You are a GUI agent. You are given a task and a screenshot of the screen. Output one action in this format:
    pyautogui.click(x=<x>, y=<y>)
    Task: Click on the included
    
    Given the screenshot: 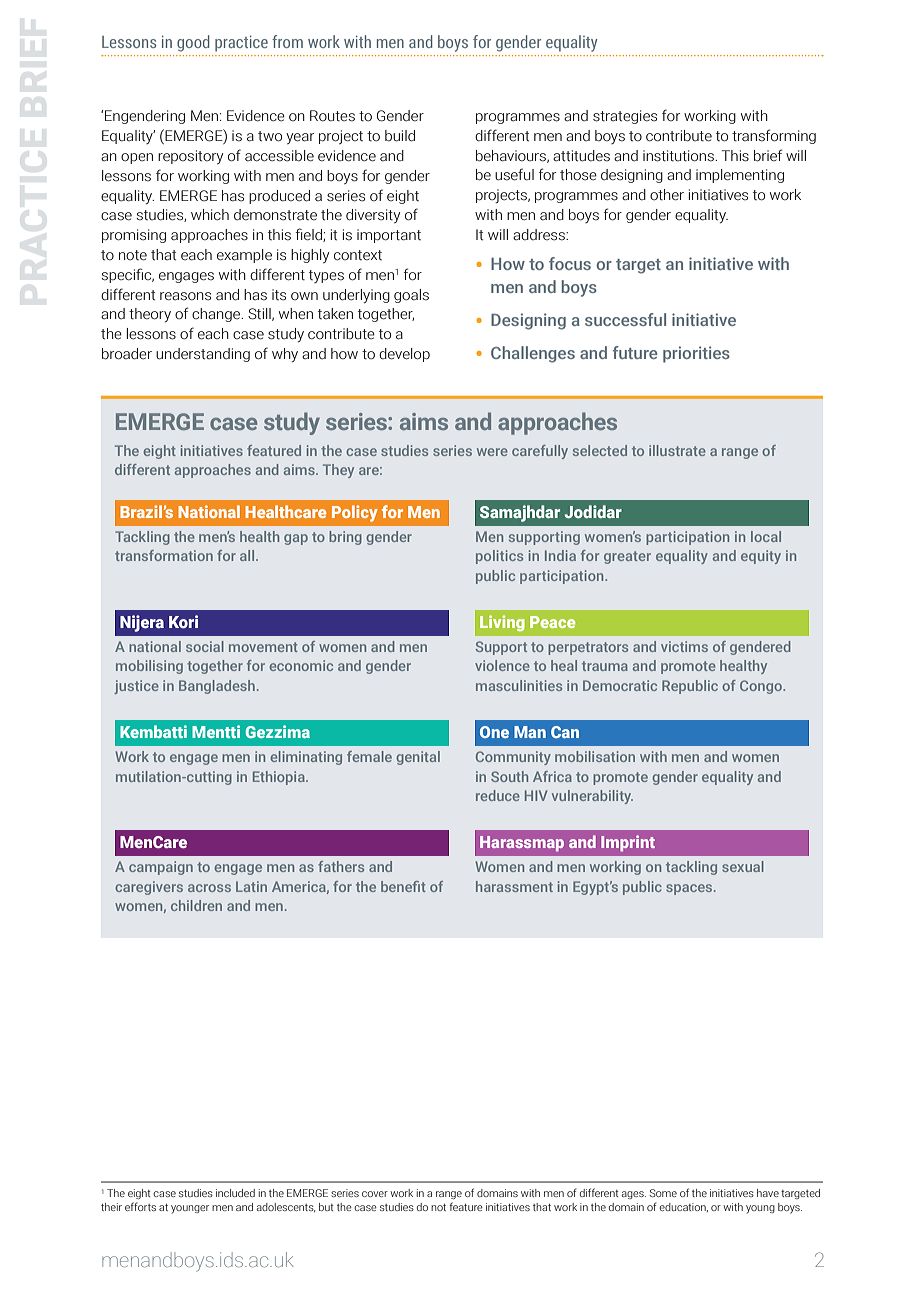 What is the action you would take?
    pyautogui.click(x=235, y=1193)
